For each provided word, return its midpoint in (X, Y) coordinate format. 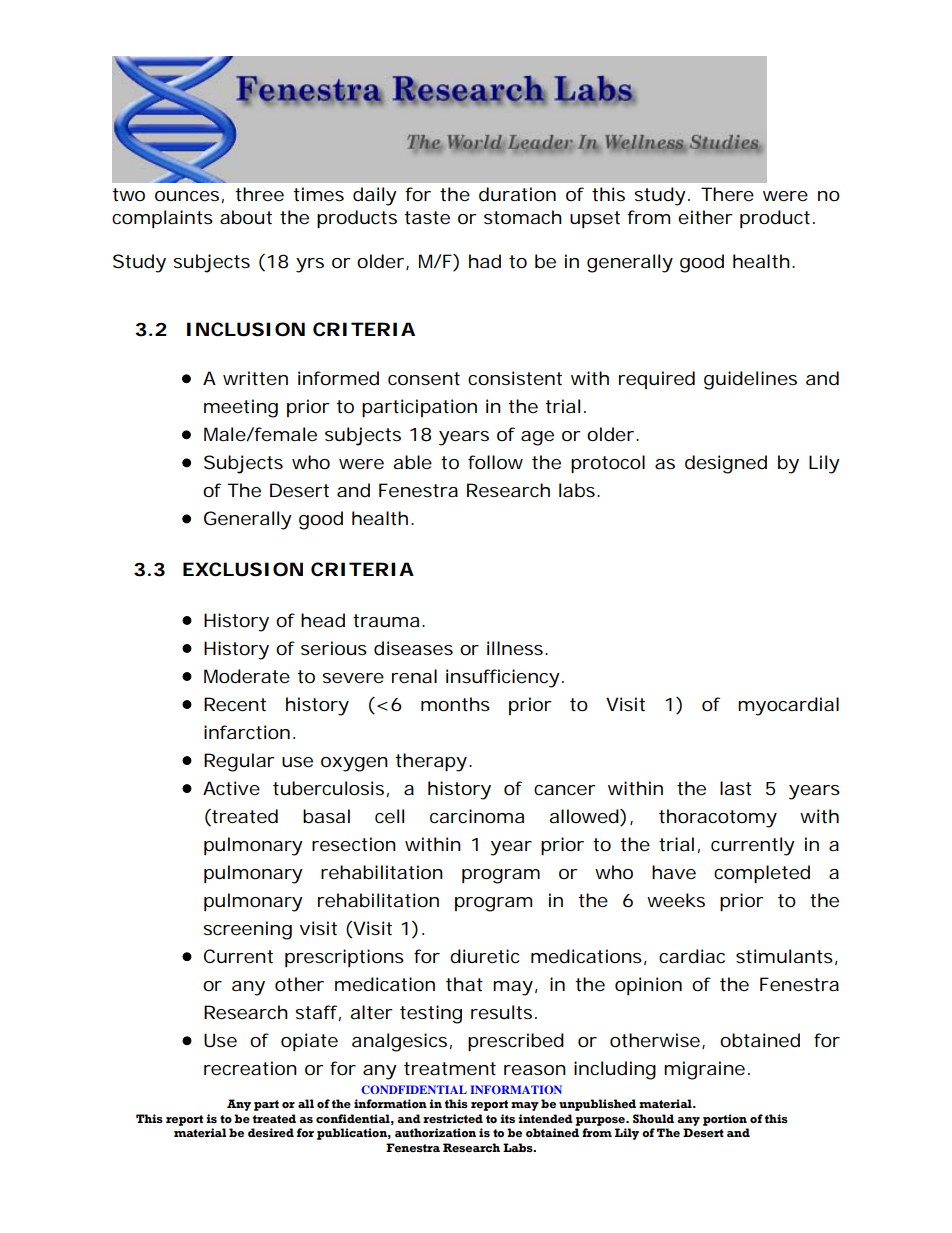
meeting (241, 408)
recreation (250, 1068)
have (674, 872)
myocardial (788, 706)
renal (414, 676)
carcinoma (477, 816)
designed (726, 464)
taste (427, 218)
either (705, 217)
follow (495, 462)
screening (247, 930)
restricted (453, 1118)
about (246, 217)
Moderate (247, 676)
